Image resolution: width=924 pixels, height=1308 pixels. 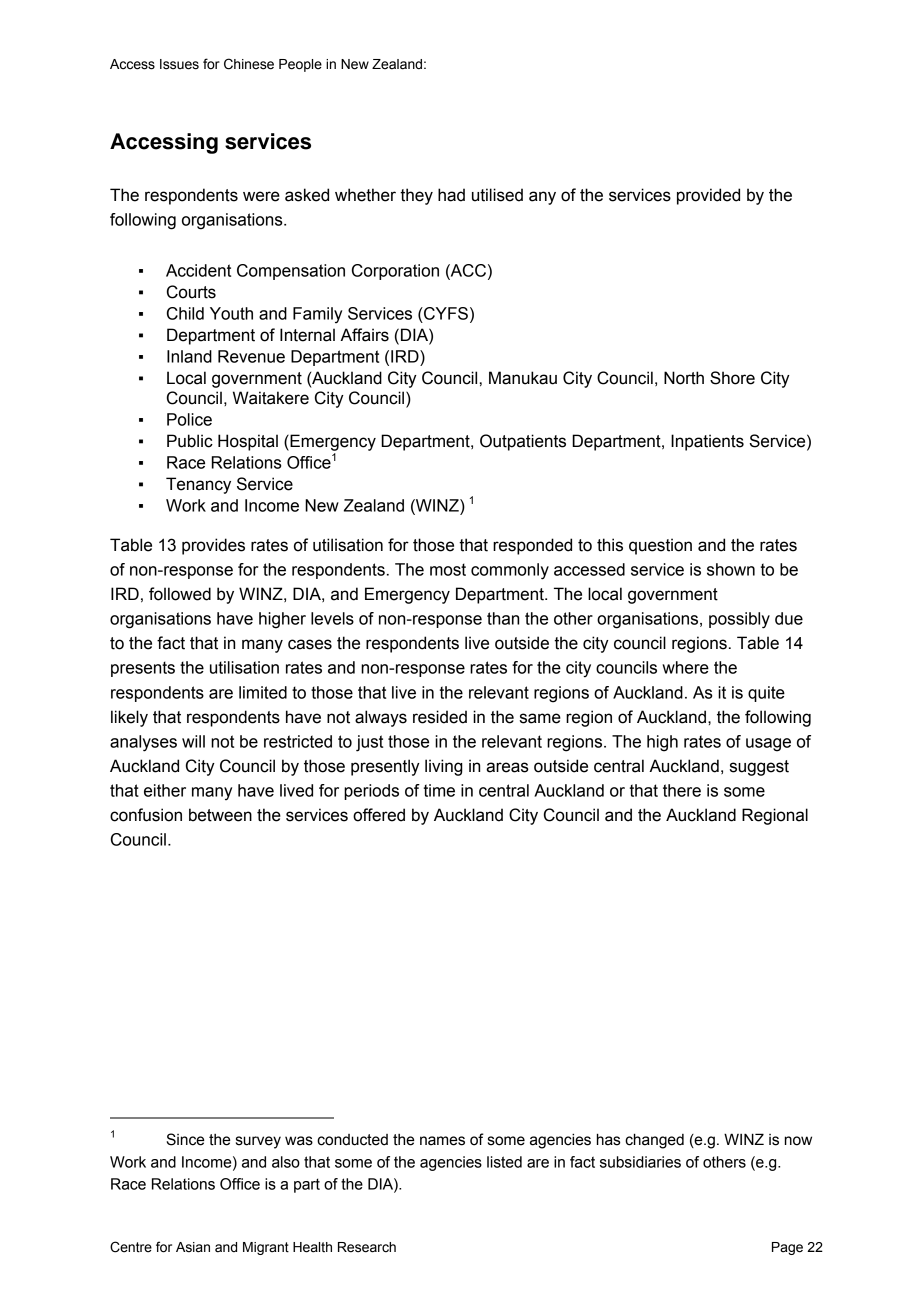 I want to click on where, so click(x=685, y=667).
